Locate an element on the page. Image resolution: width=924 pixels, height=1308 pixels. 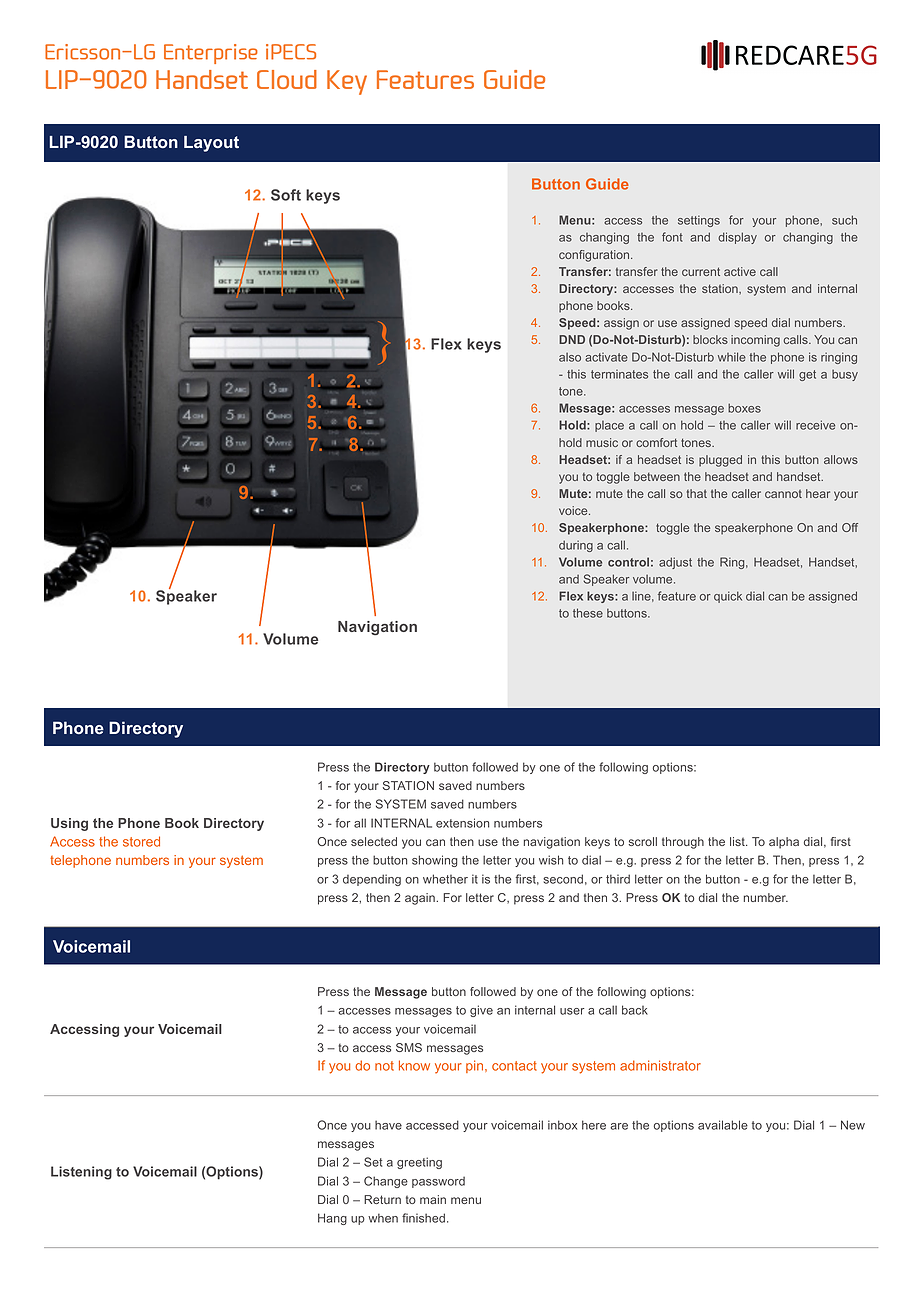
Cloud is located at coordinates (287, 79).
